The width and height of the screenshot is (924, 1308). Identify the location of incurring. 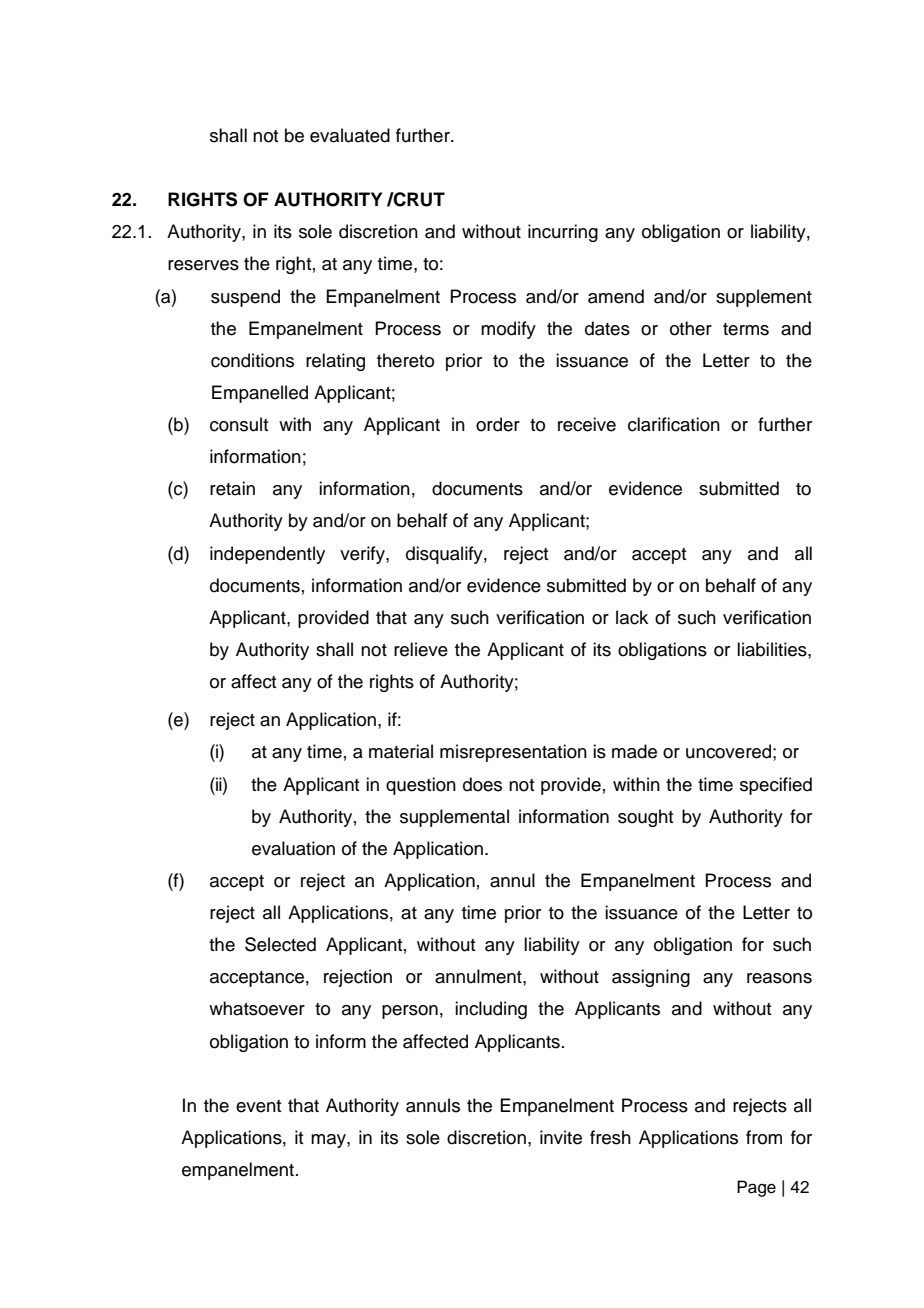
(563, 233).
